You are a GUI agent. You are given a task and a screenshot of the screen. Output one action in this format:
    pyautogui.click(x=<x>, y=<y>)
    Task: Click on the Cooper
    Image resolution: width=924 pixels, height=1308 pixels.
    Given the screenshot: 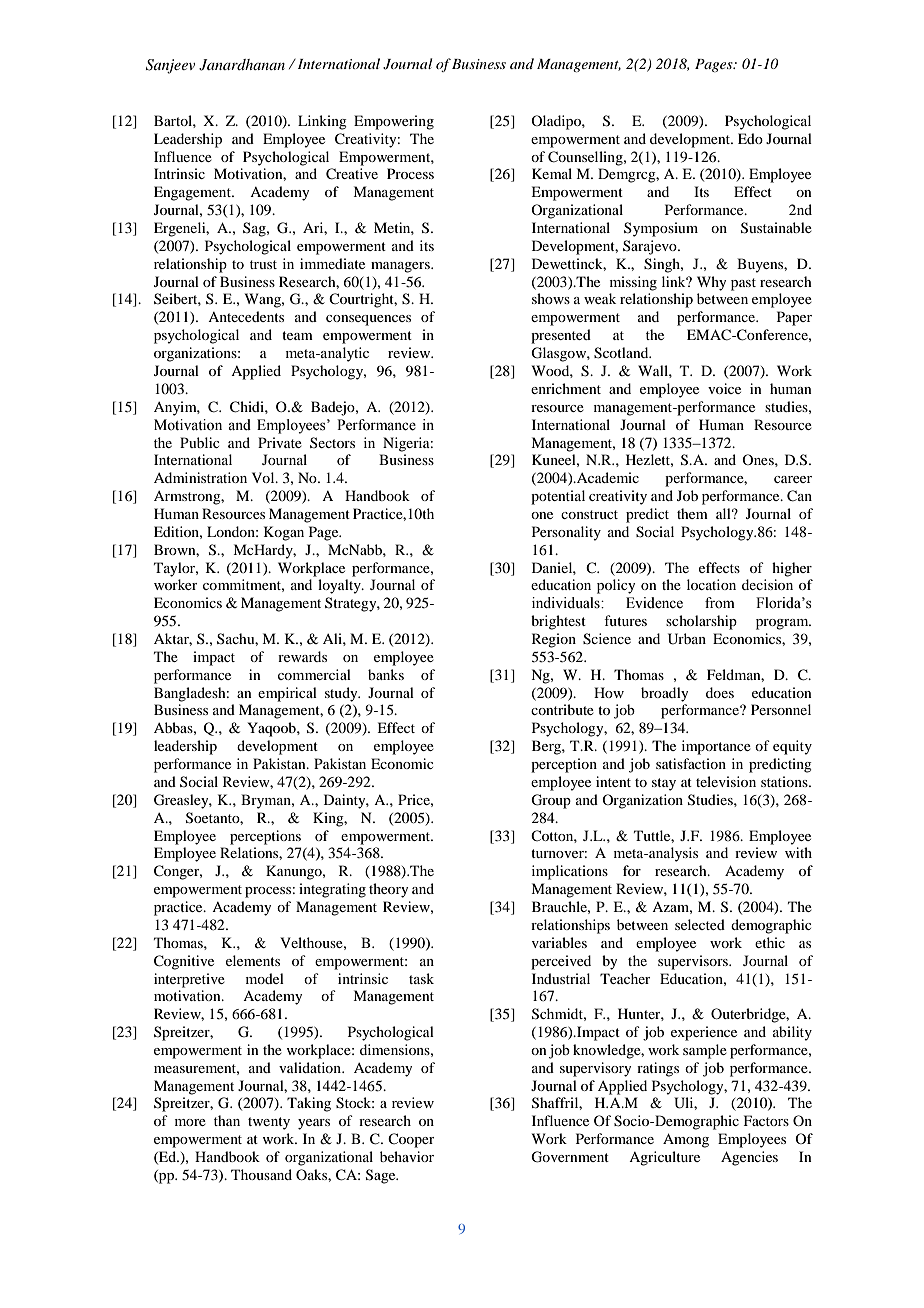 What is the action you would take?
    pyautogui.click(x=411, y=1140)
